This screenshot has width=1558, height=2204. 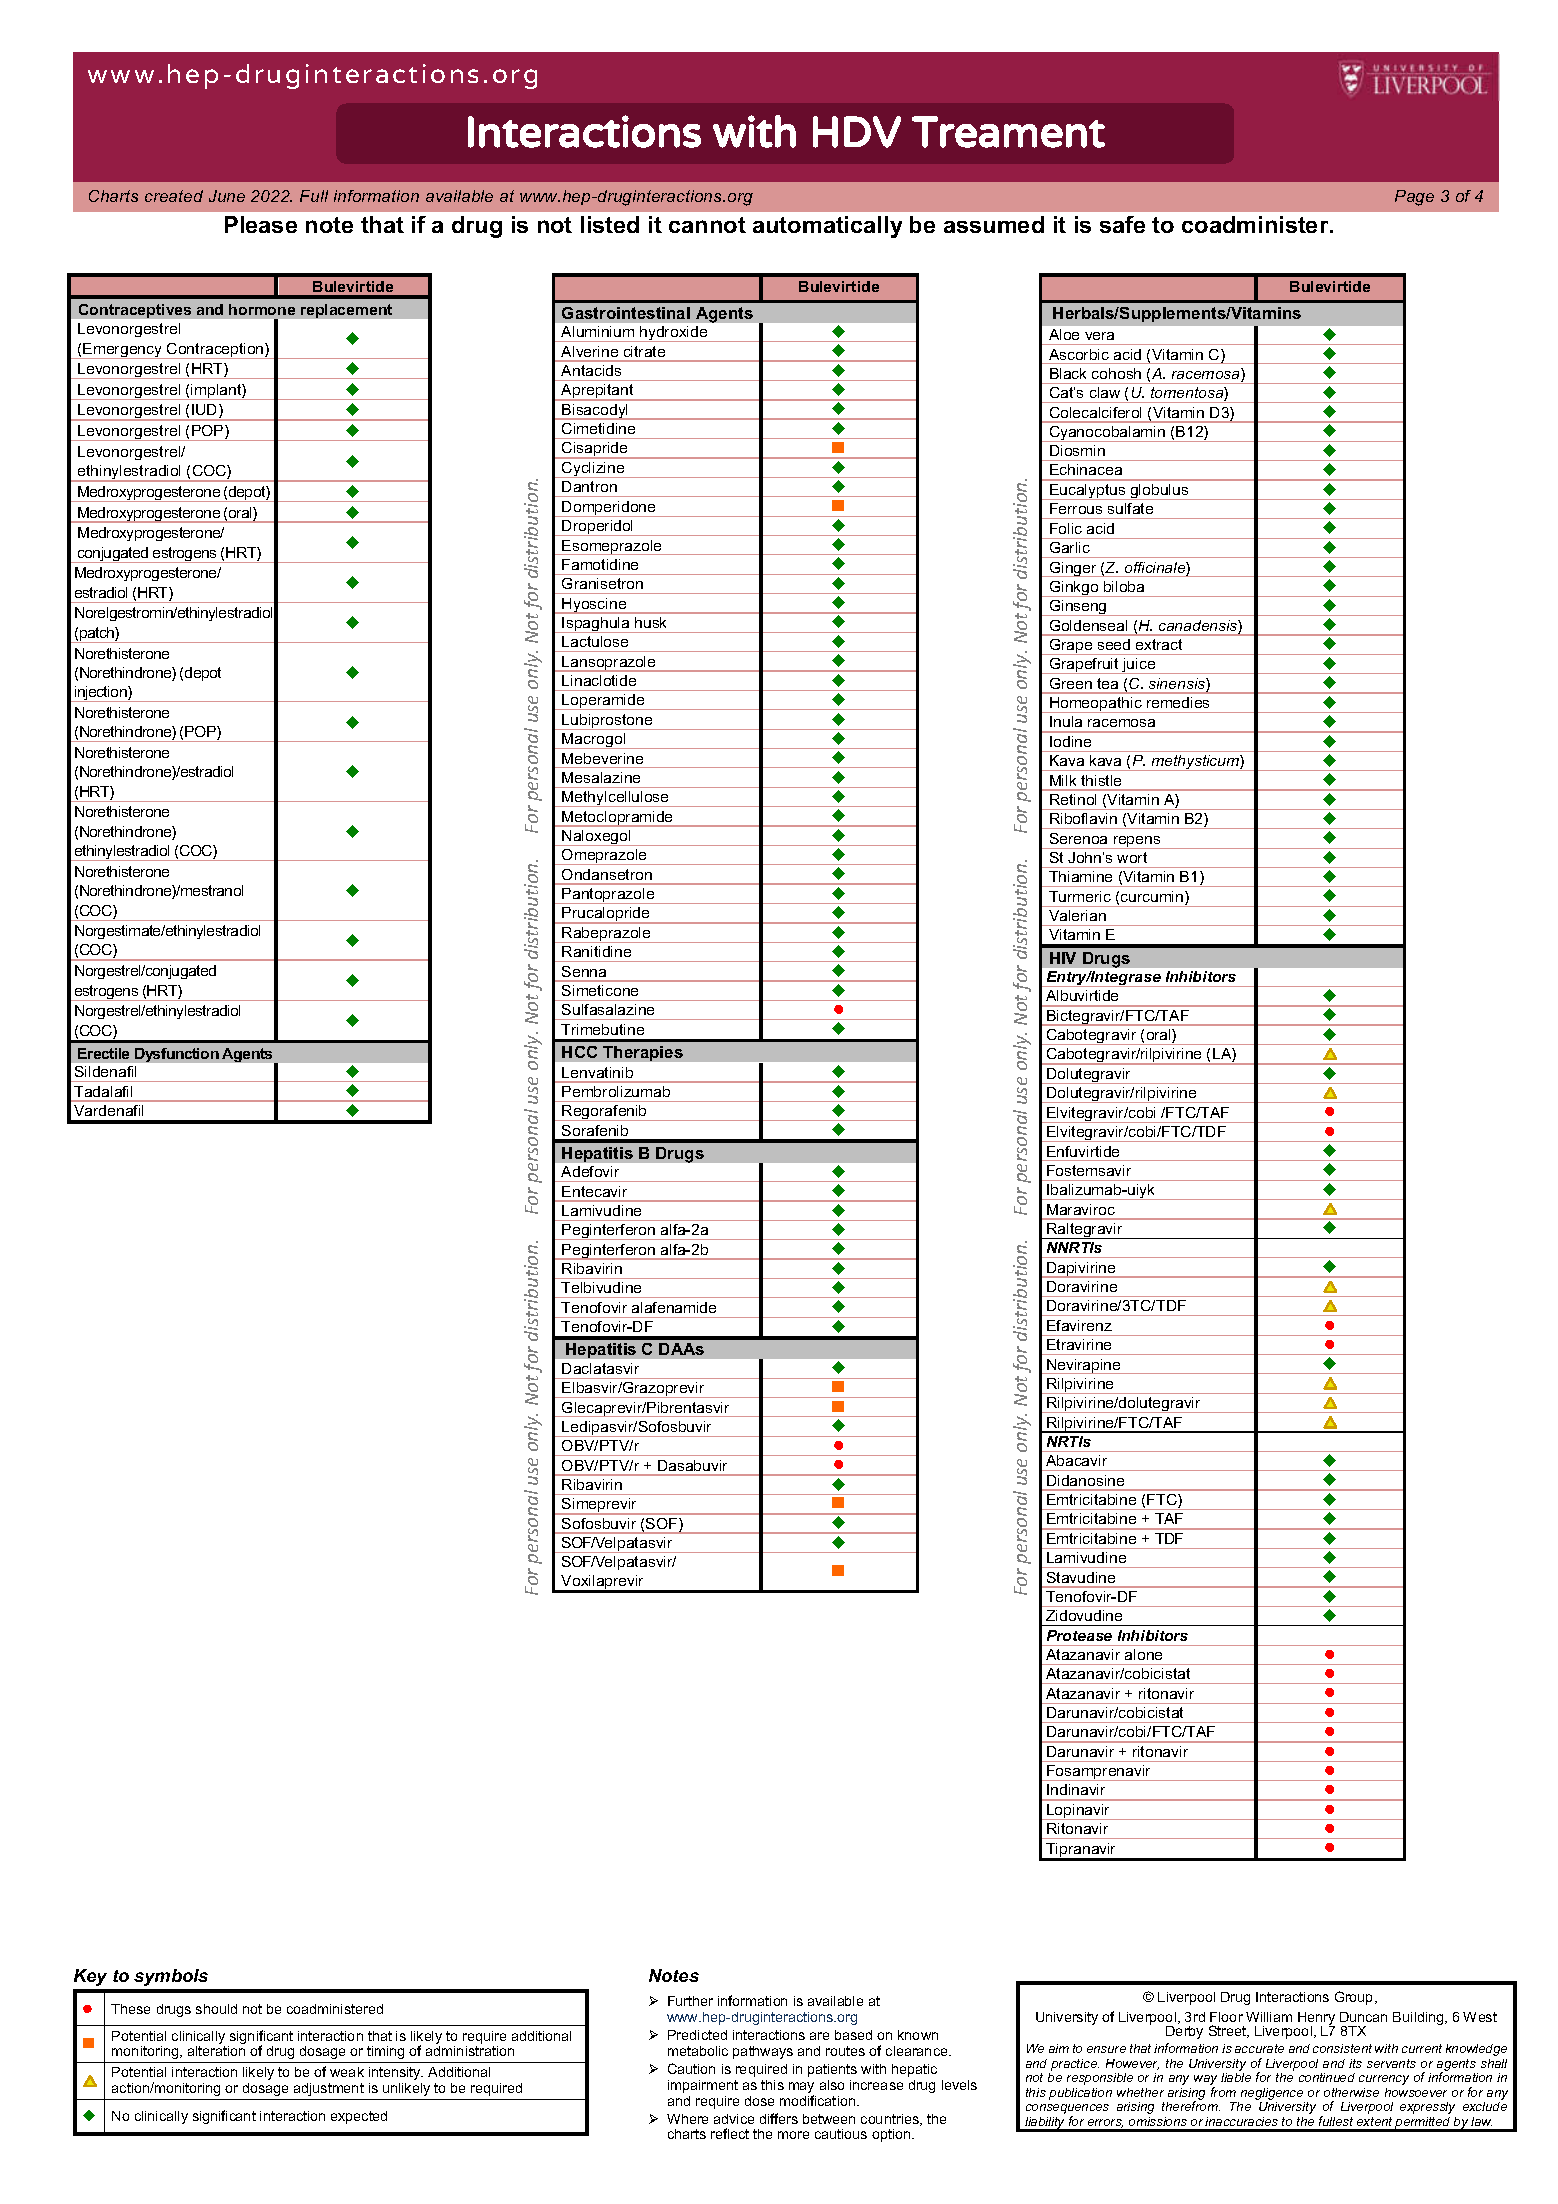 What do you see at coordinates (643, 1053) in the screenshot?
I see `Therapies` at bounding box center [643, 1053].
